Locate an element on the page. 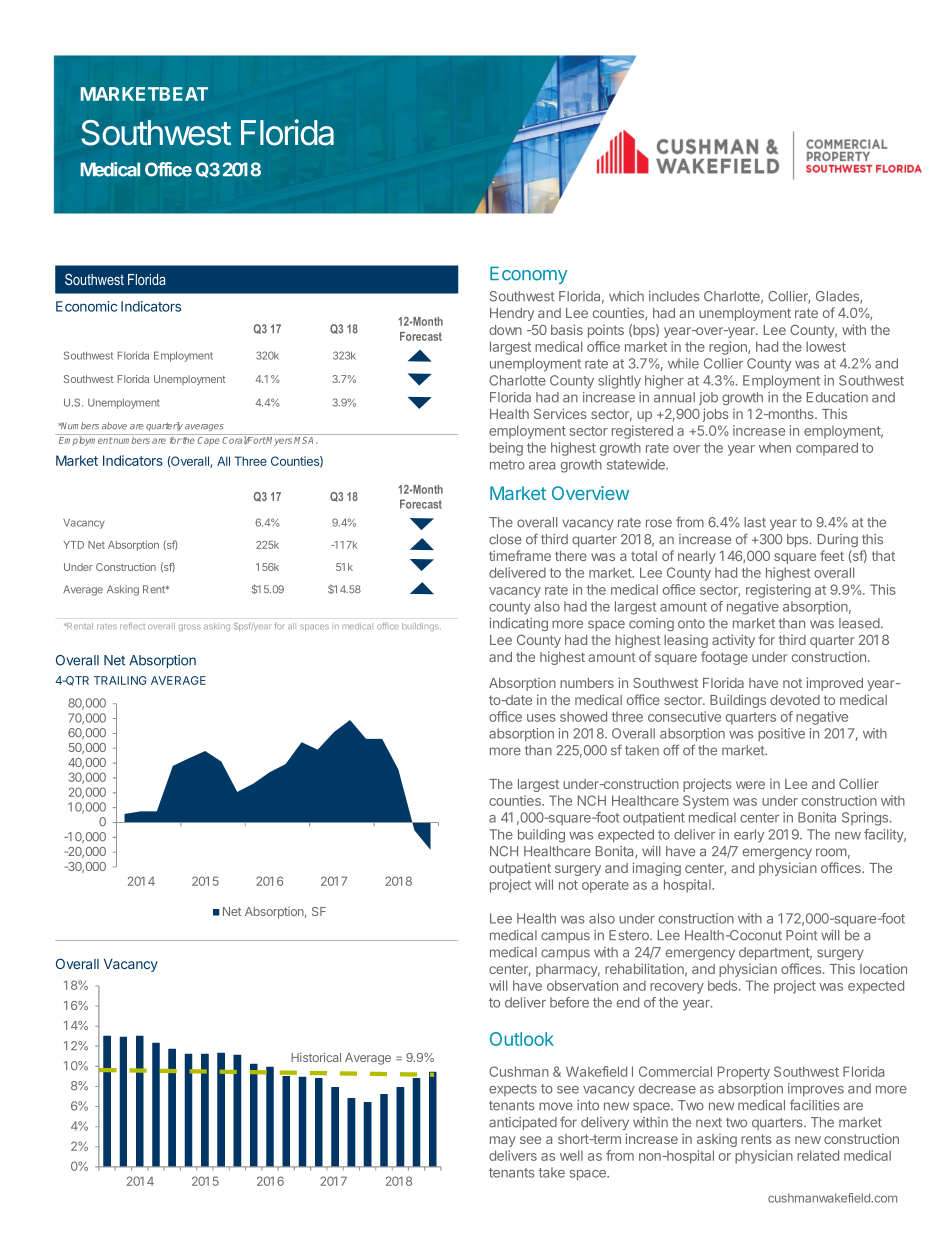  location is located at coordinates (883, 968).
